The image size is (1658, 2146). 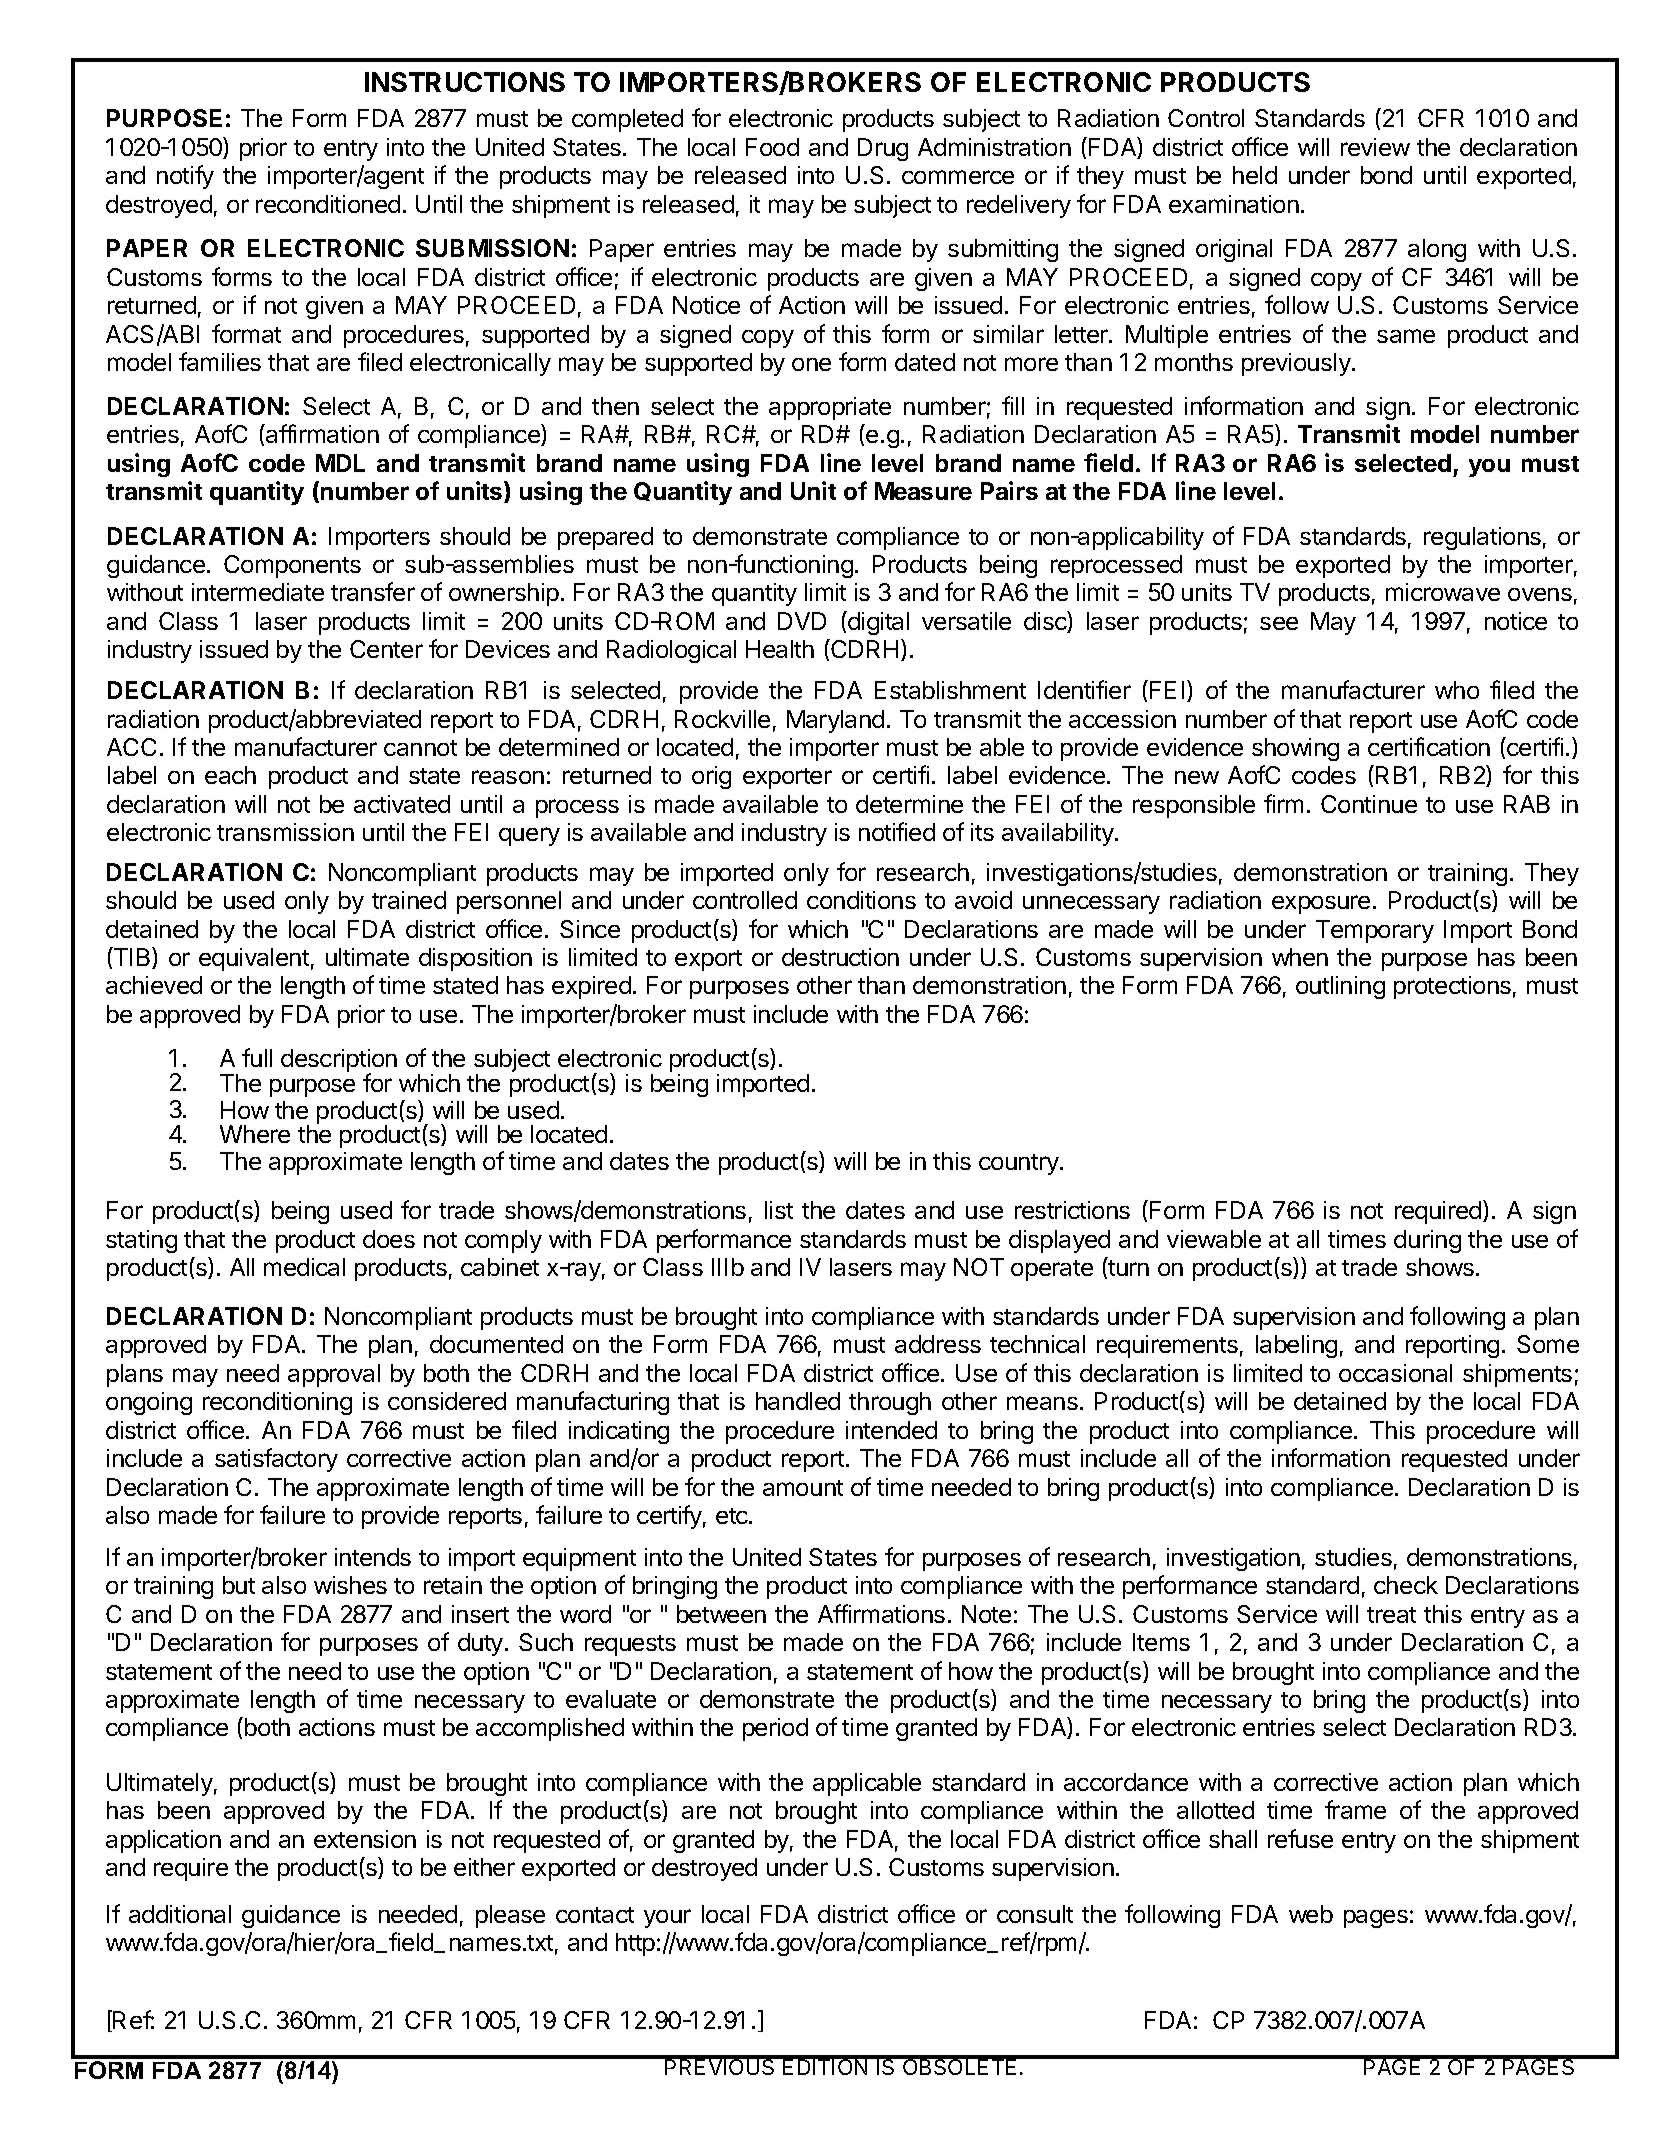 What do you see at coordinates (1355, 1809) in the screenshot?
I see `frame` at bounding box center [1355, 1809].
